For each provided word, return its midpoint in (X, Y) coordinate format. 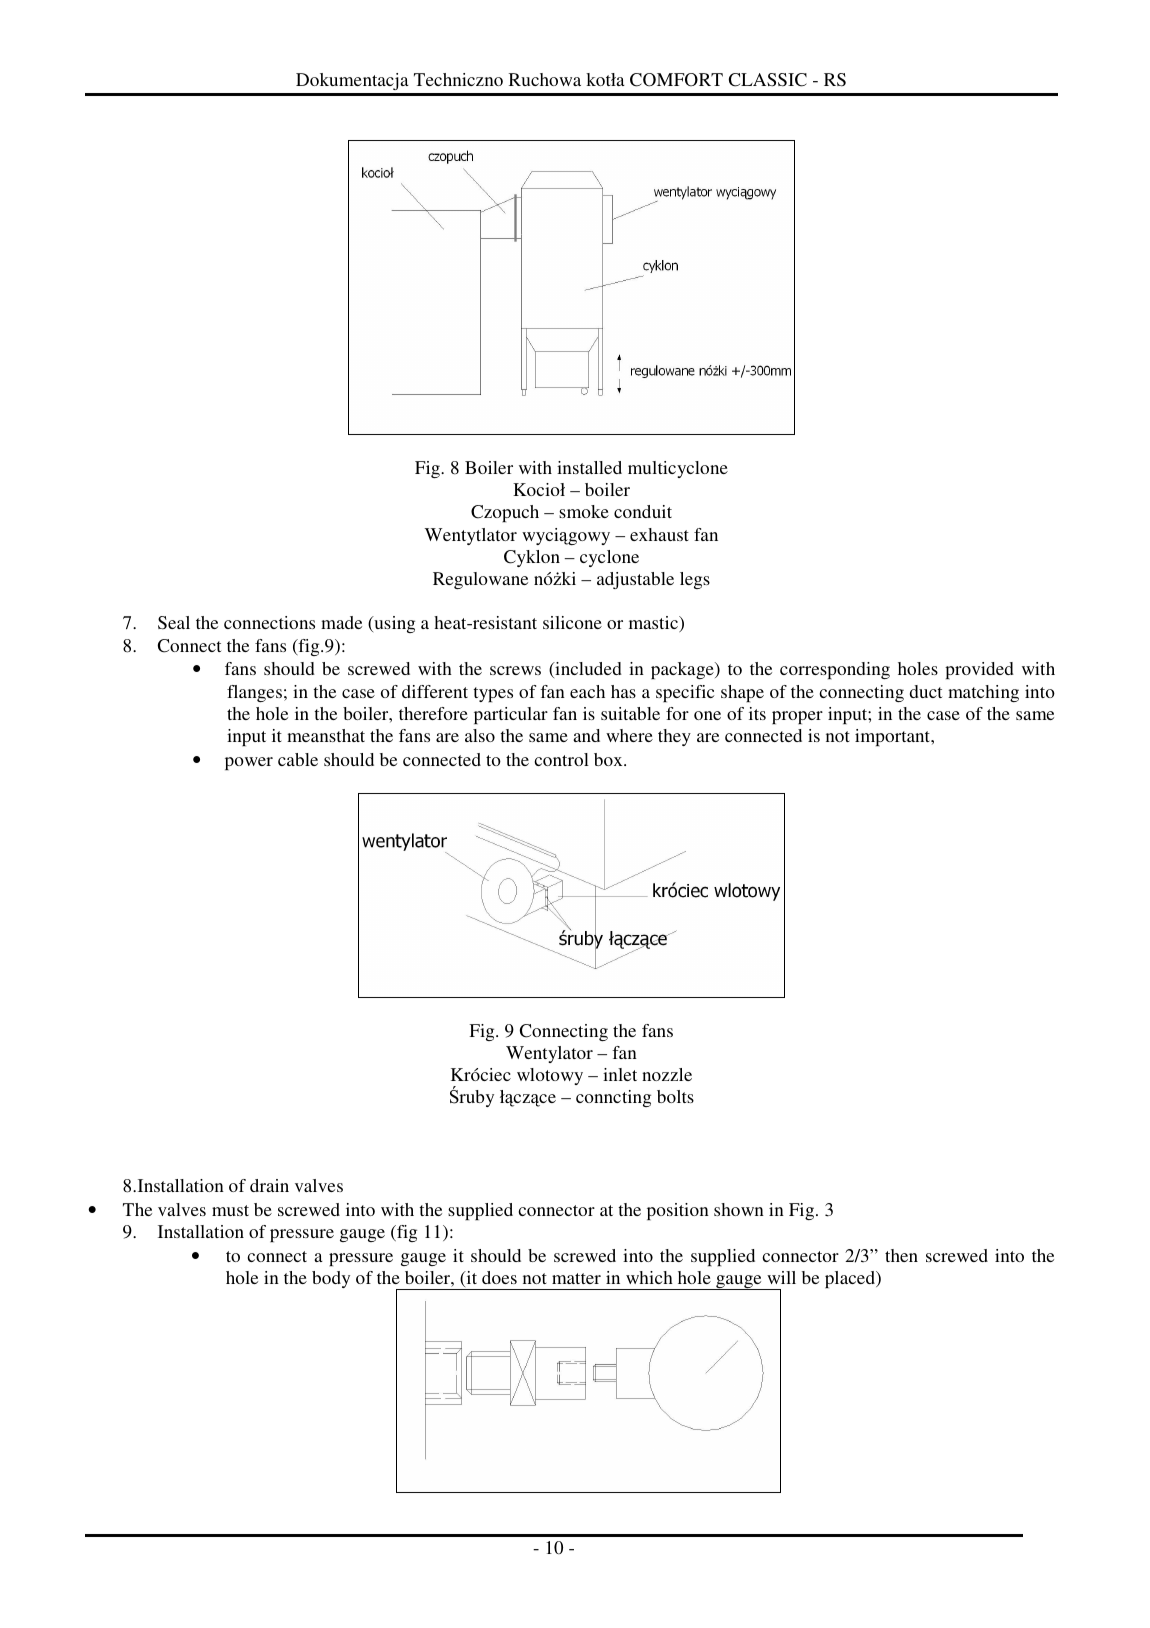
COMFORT (676, 80)
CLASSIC (768, 80)
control (561, 759)
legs (695, 580)
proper (797, 717)
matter (576, 1278)
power (249, 763)
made (341, 622)
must (230, 1210)
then (901, 1255)
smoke (584, 511)
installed (589, 467)
